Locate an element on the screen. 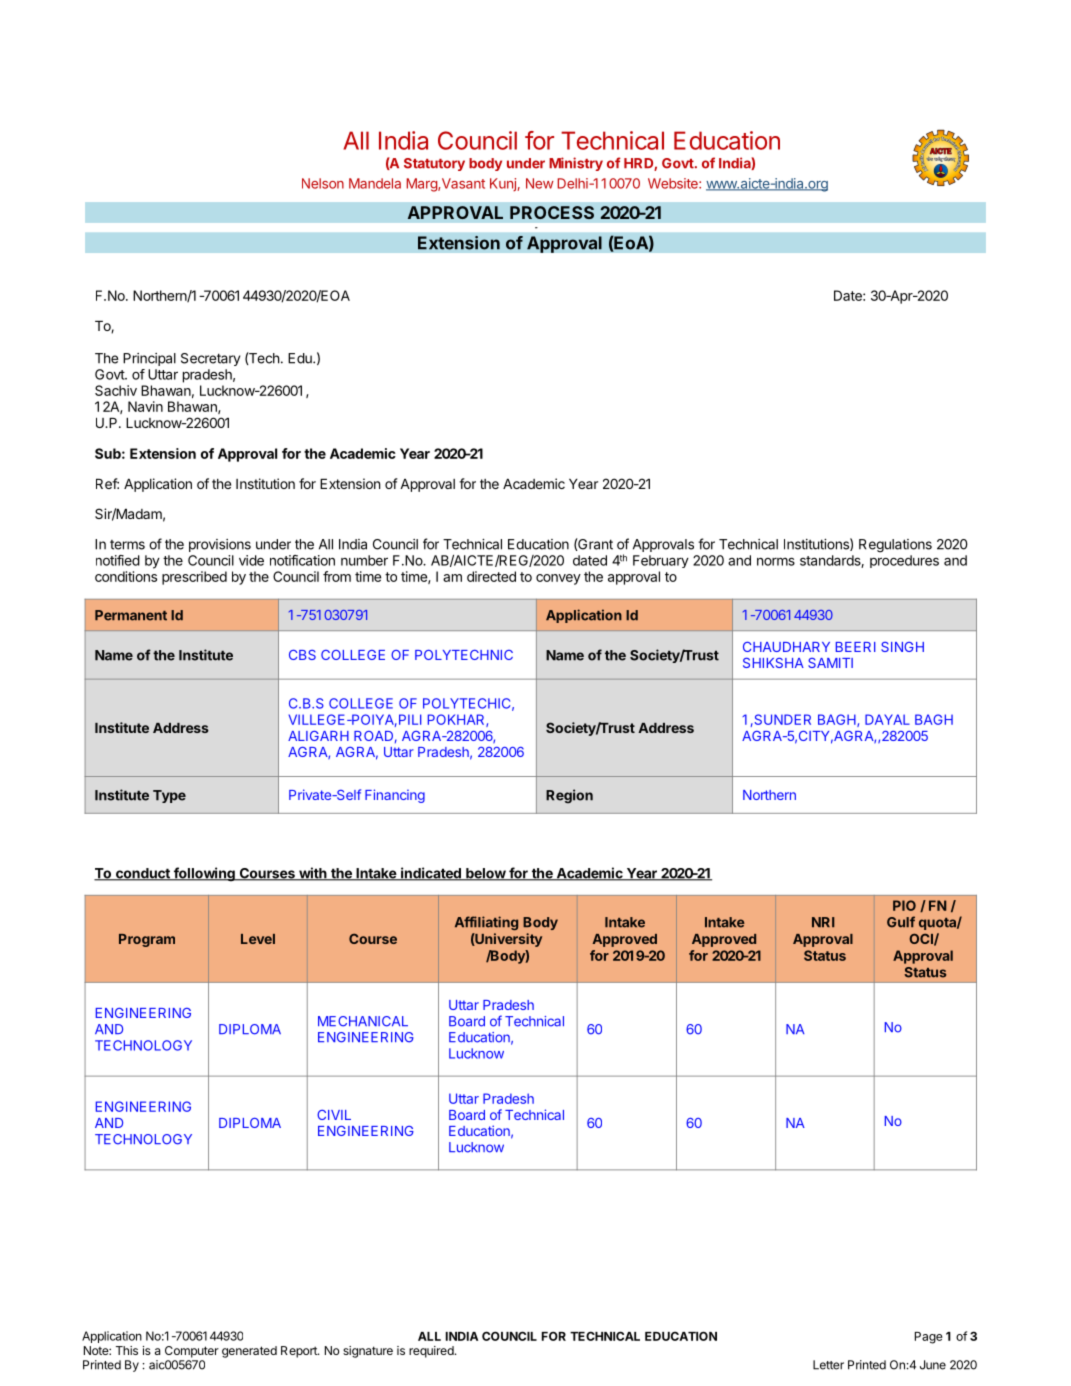  generated is located at coordinates (249, 1352).
